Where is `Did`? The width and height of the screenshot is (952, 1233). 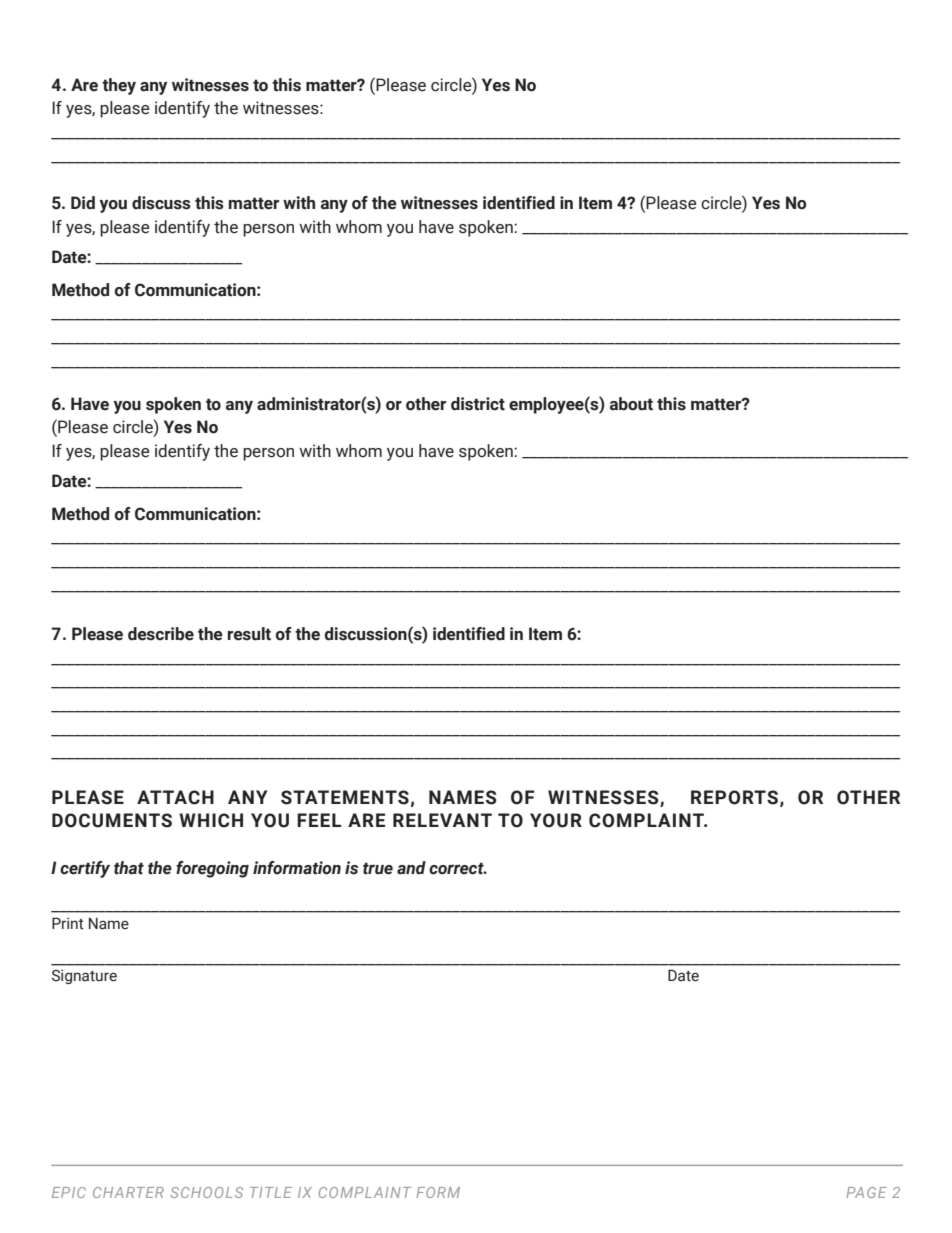 Did is located at coordinates (83, 203).
